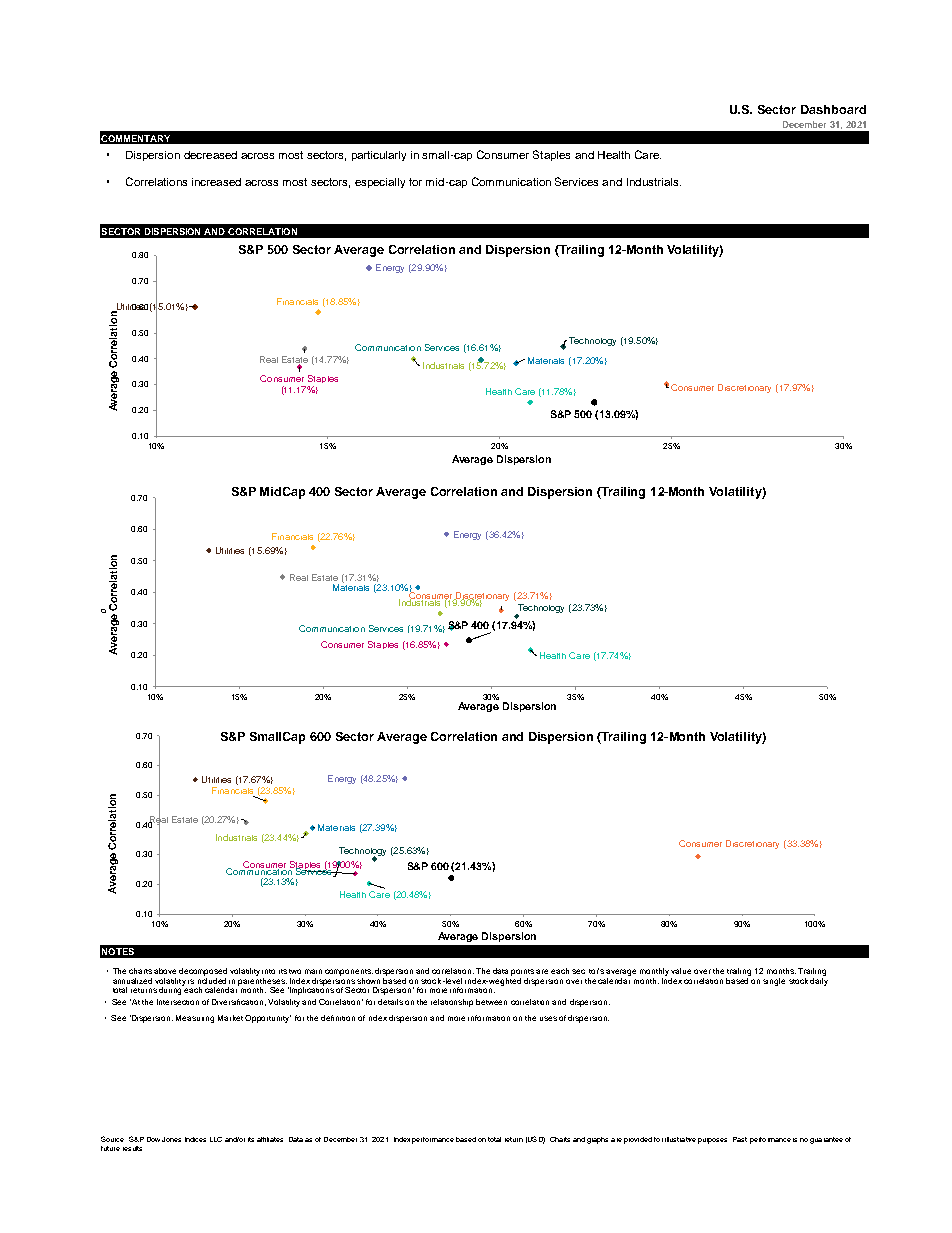 Image resolution: width=952 pixels, height=1233 pixels. What do you see at coordinates (681, 971) in the screenshot?
I see `value` at bounding box center [681, 971].
